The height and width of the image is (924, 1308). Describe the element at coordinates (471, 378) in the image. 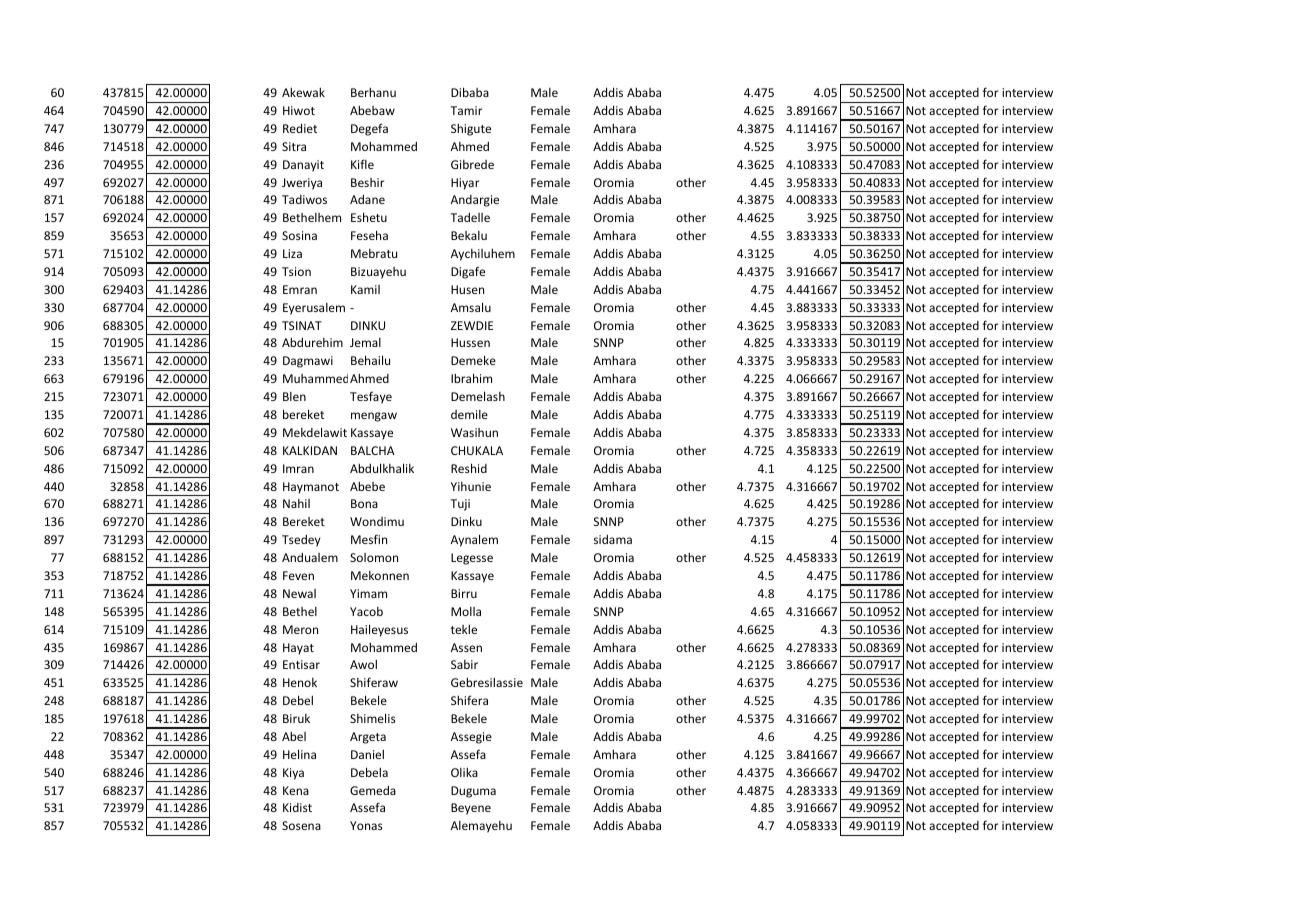

I see `Ibrahim` at that location.
